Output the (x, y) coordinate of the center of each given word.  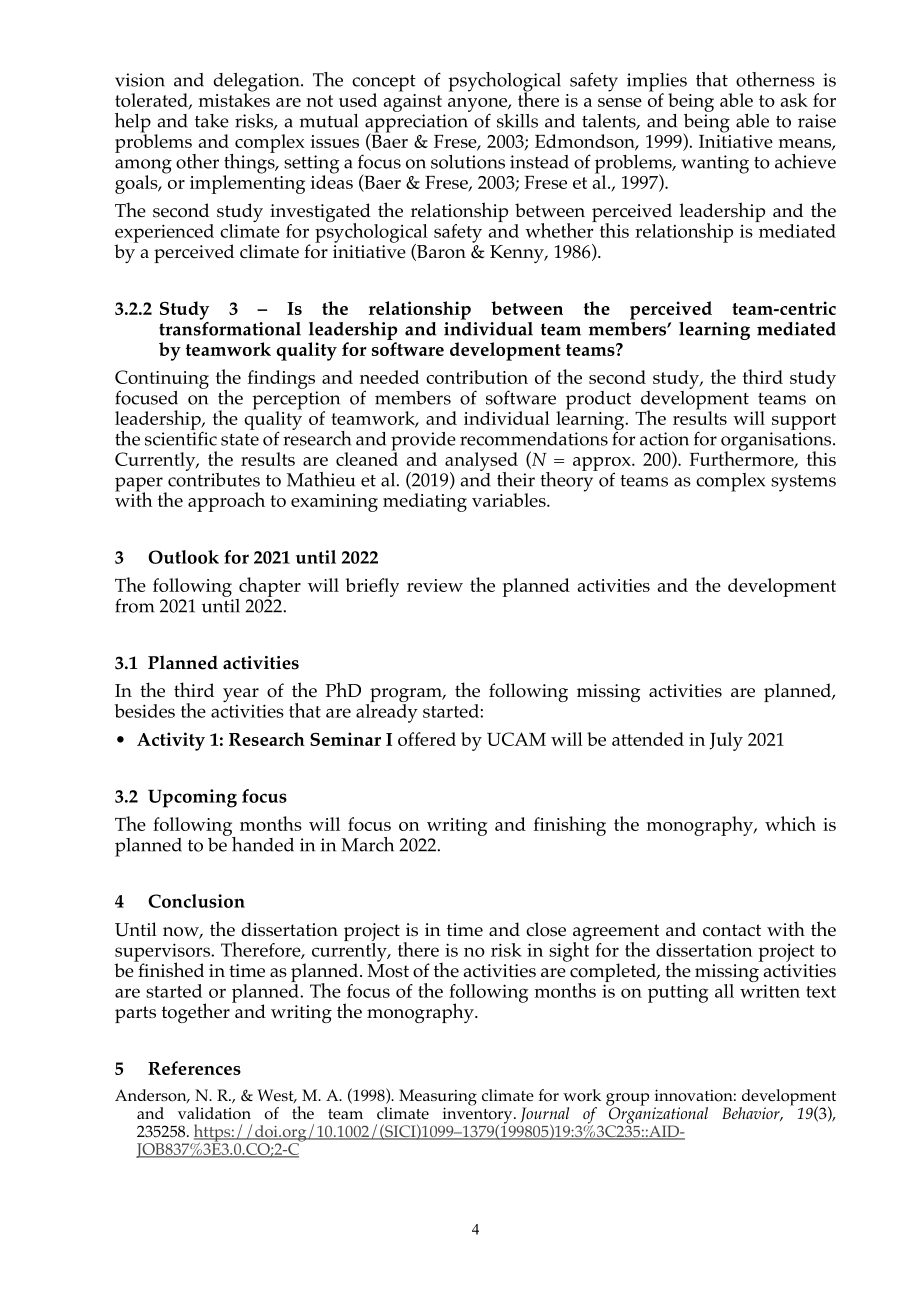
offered (427, 739)
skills (517, 121)
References (194, 1068)
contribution (477, 377)
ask (794, 100)
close (546, 929)
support (804, 421)
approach (226, 502)
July (726, 741)
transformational (230, 327)
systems (803, 483)
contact (732, 930)
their (516, 479)
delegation (257, 83)
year (241, 695)
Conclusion (196, 901)
